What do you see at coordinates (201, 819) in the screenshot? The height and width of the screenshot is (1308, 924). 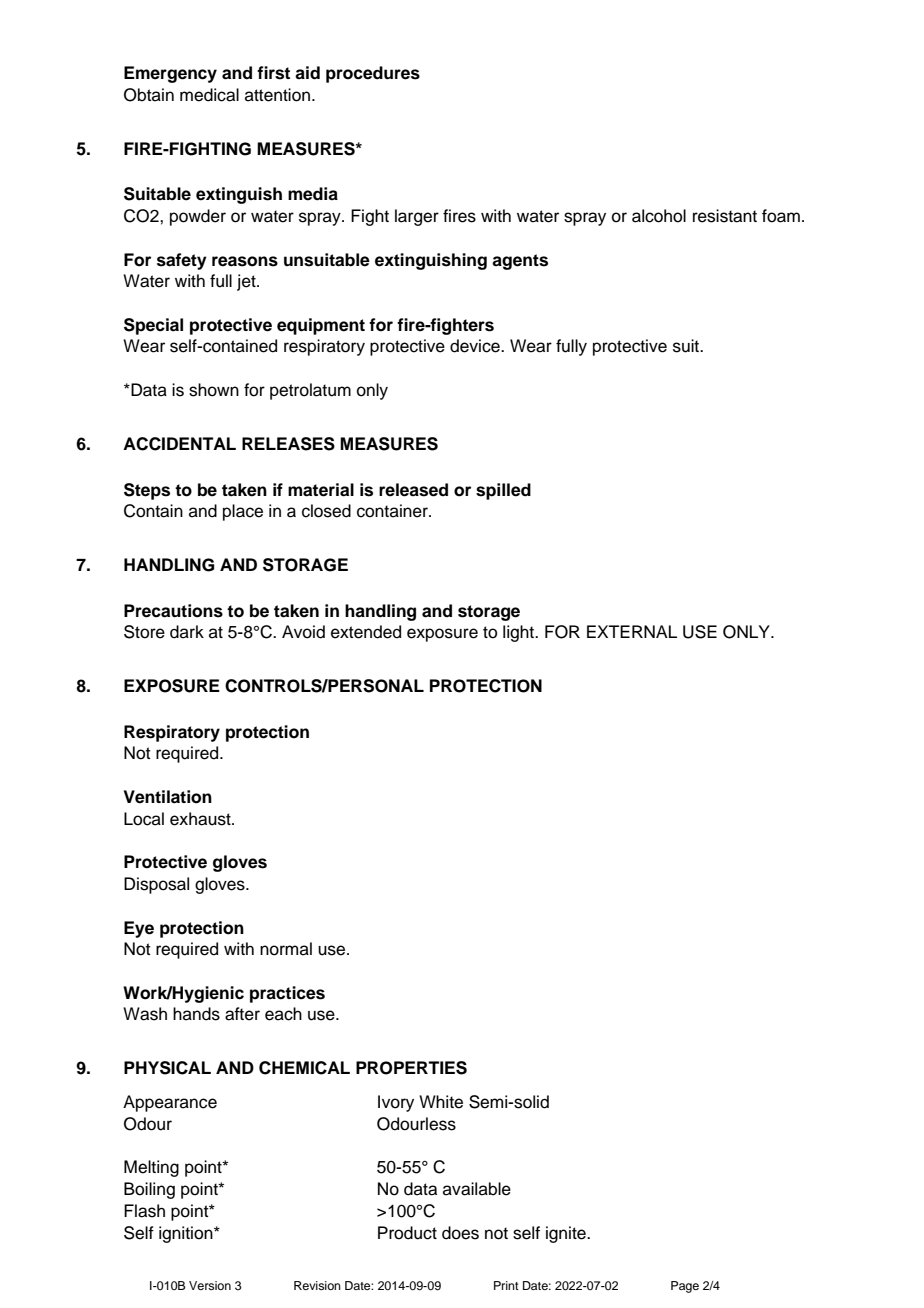 I see `exhaust` at bounding box center [201, 819].
